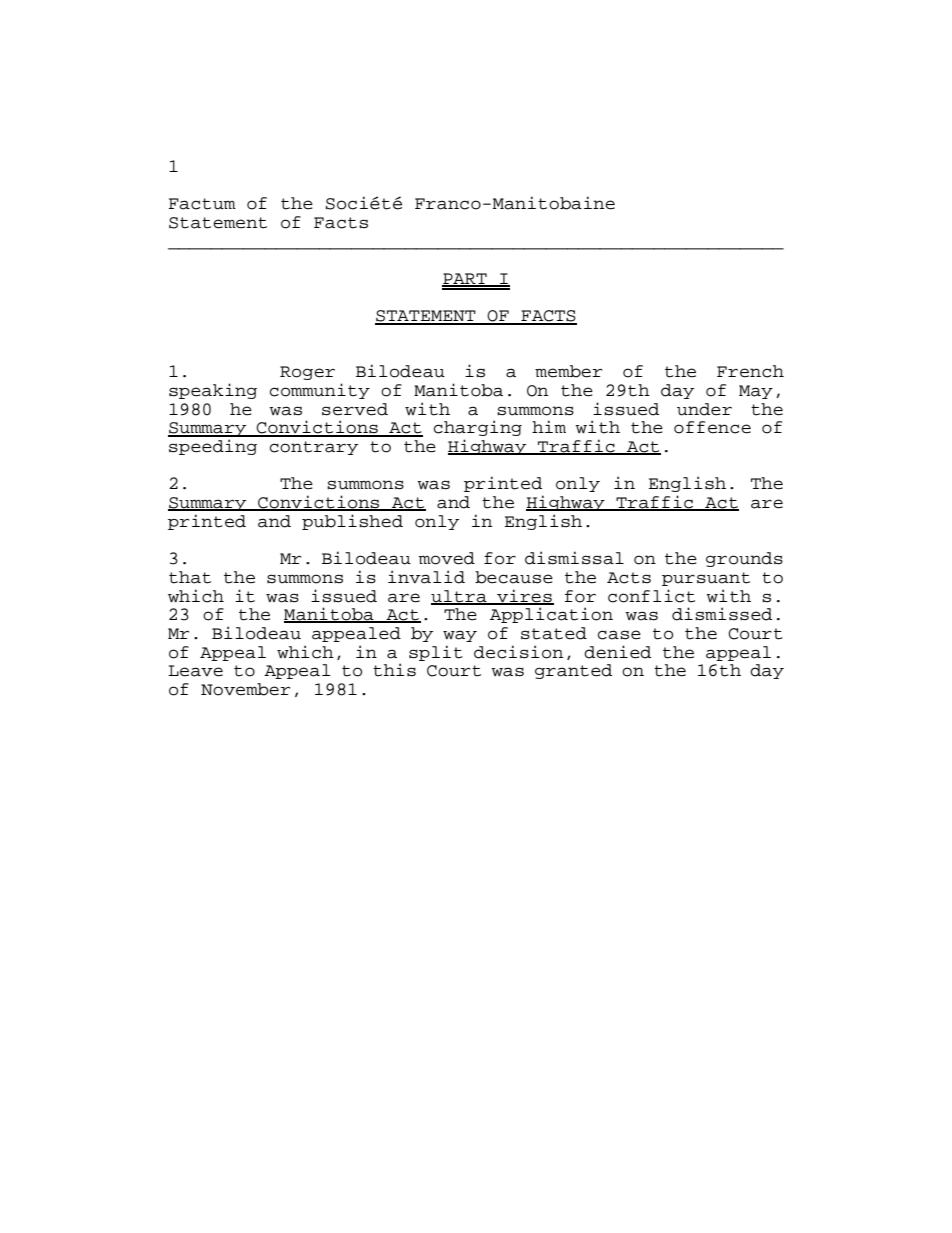  What do you see at coordinates (617, 652) in the screenshot?
I see `denied` at bounding box center [617, 652].
